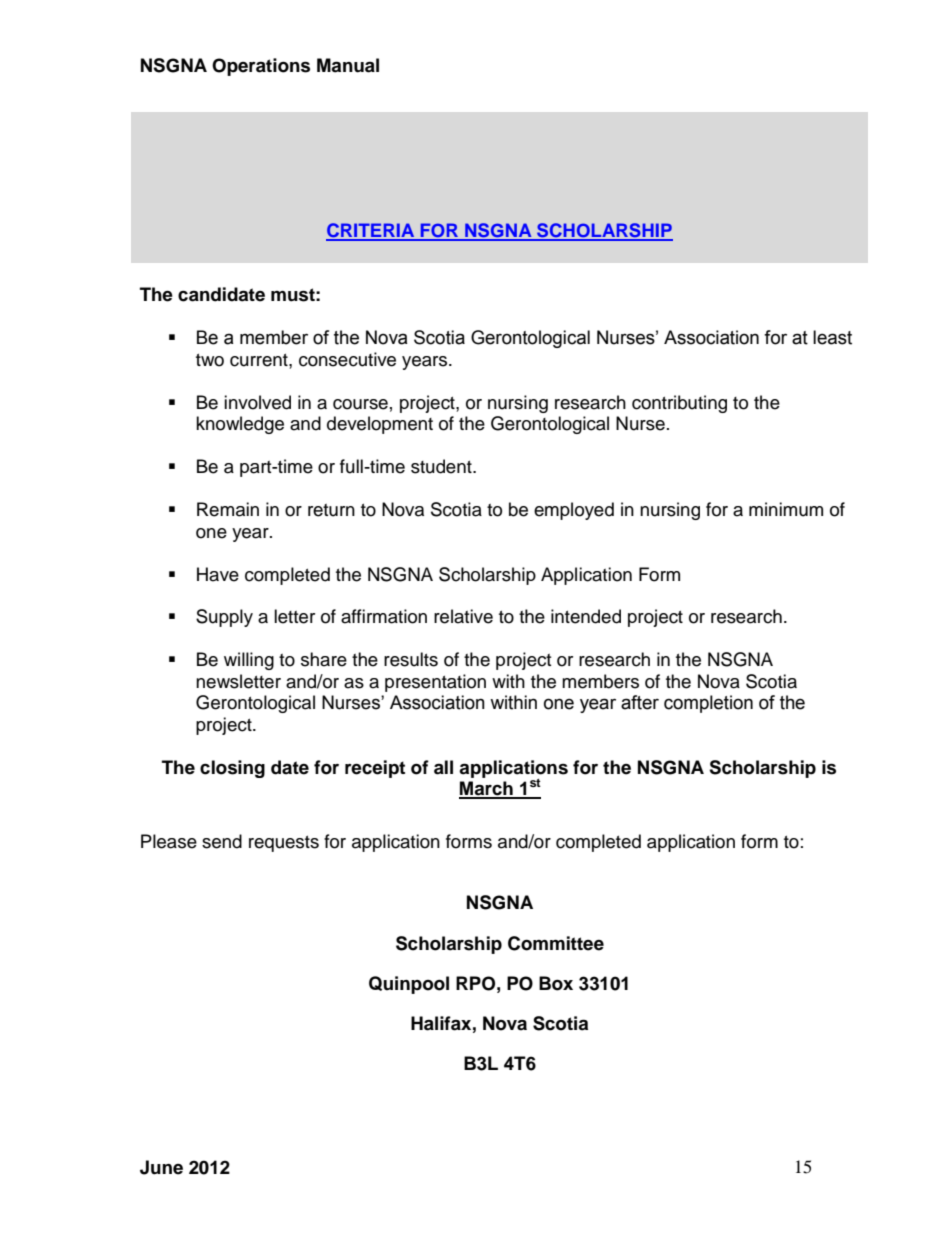 This screenshot has width=952, height=1233. What do you see at coordinates (222, 841) in the screenshot?
I see `send` at bounding box center [222, 841].
